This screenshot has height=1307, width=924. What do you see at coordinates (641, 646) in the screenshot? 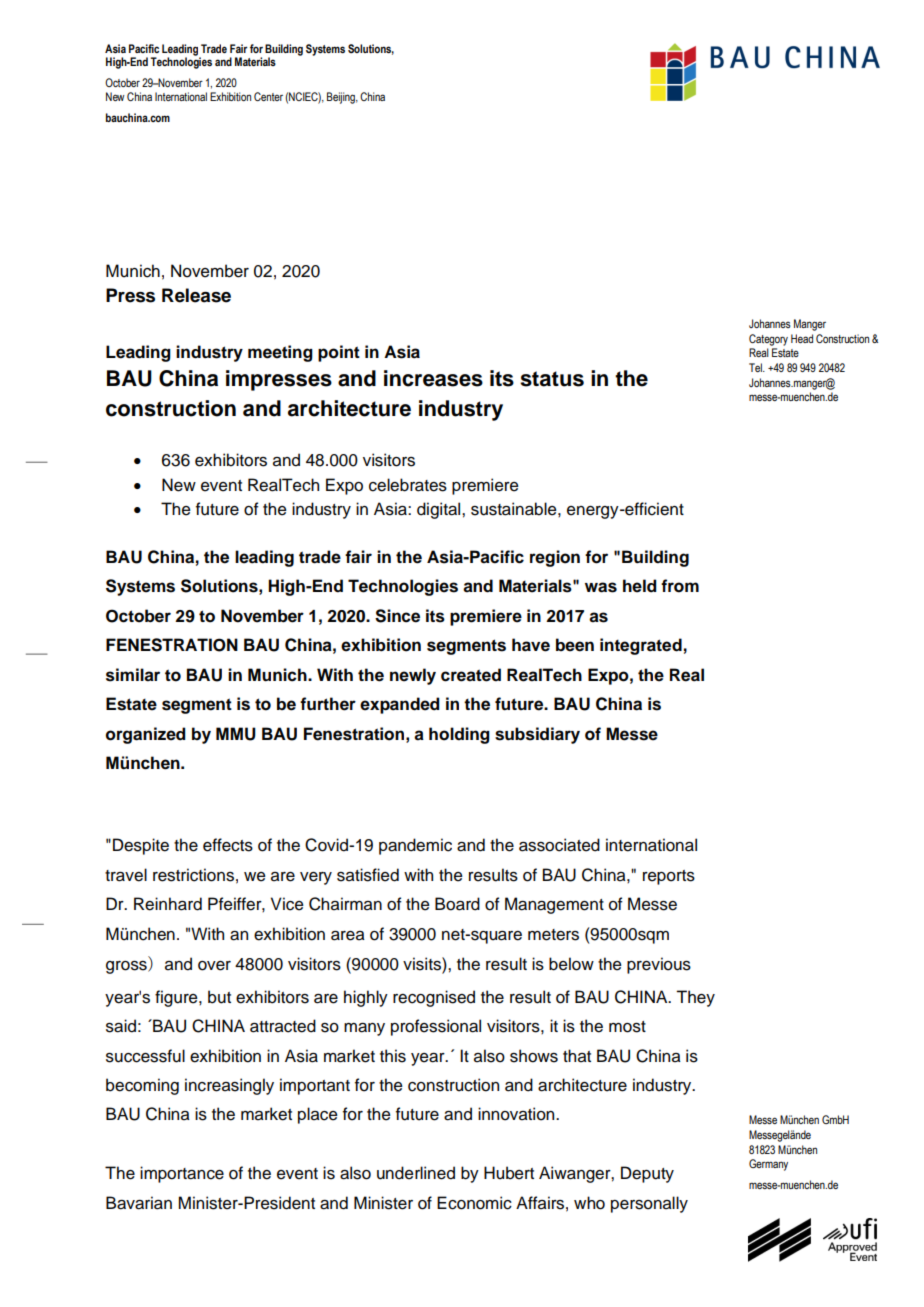
I see `integrated` at bounding box center [641, 646].
